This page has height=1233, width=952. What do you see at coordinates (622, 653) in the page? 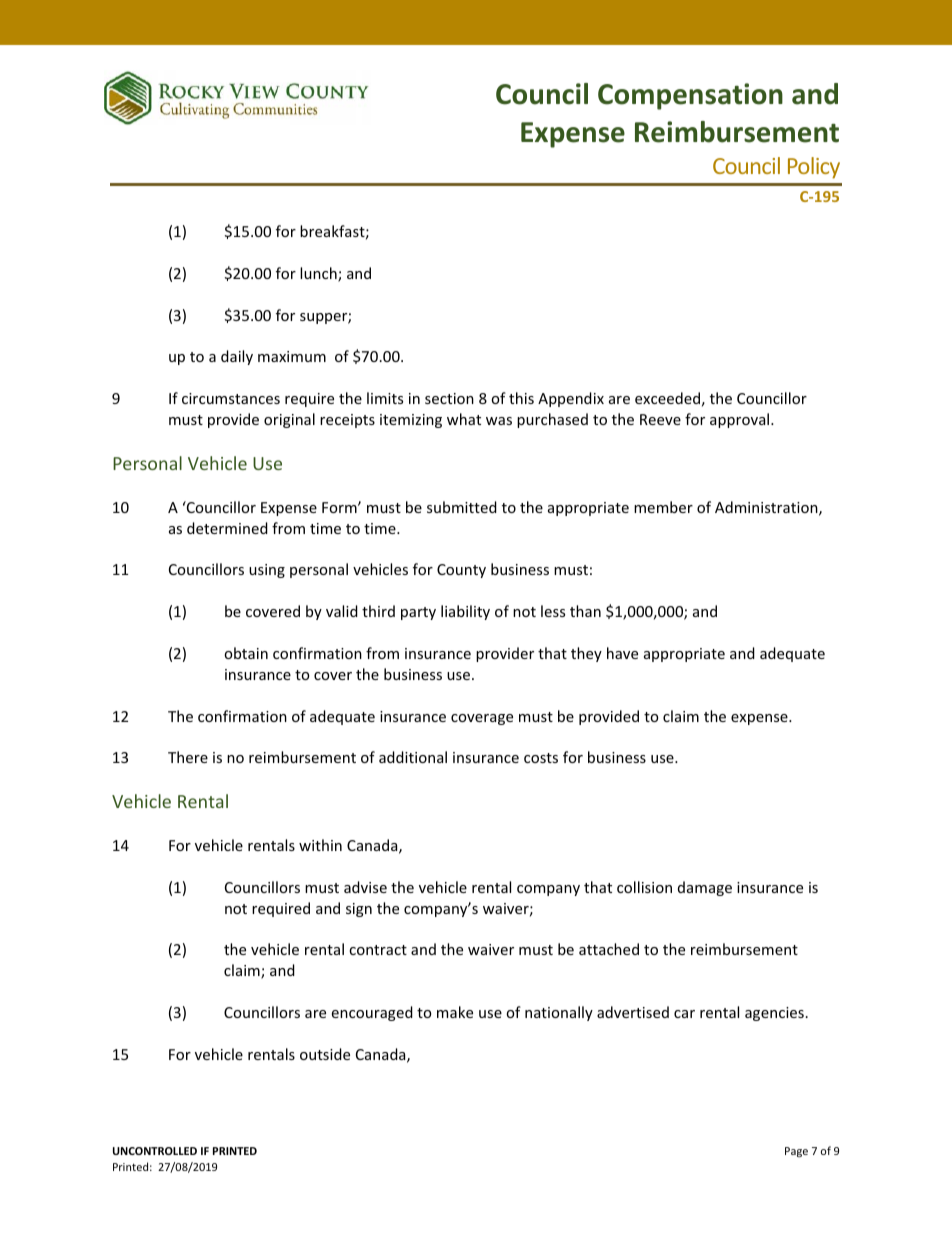
I see `have` at bounding box center [622, 653].
